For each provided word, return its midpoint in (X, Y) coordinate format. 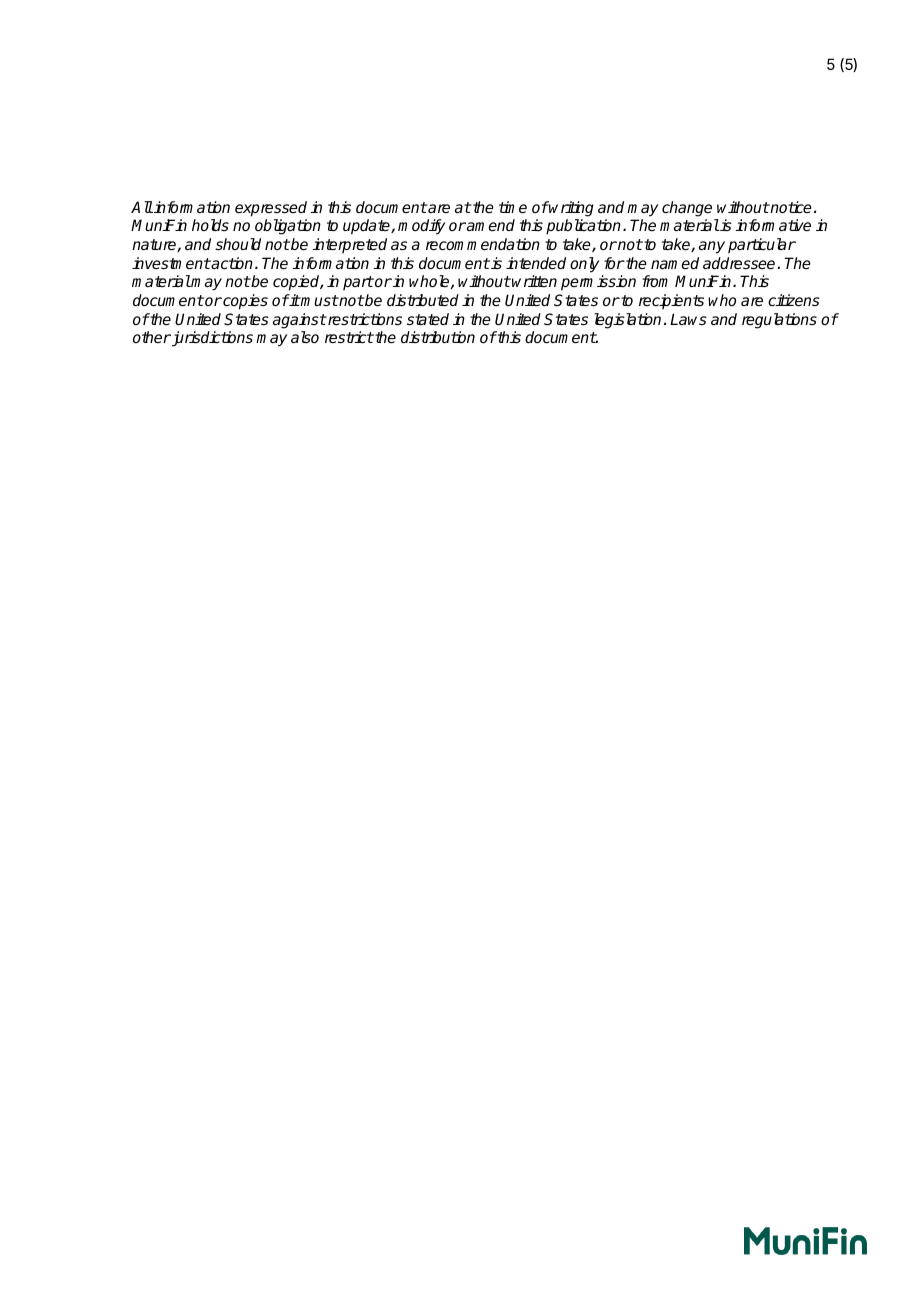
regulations (779, 321)
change (687, 209)
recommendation (483, 244)
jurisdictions (211, 339)
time (513, 207)
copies (244, 302)
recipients (671, 301)
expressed (271, 209)
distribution (438, 337)
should (238, 244)
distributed (423, 300)
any (712, 247)
